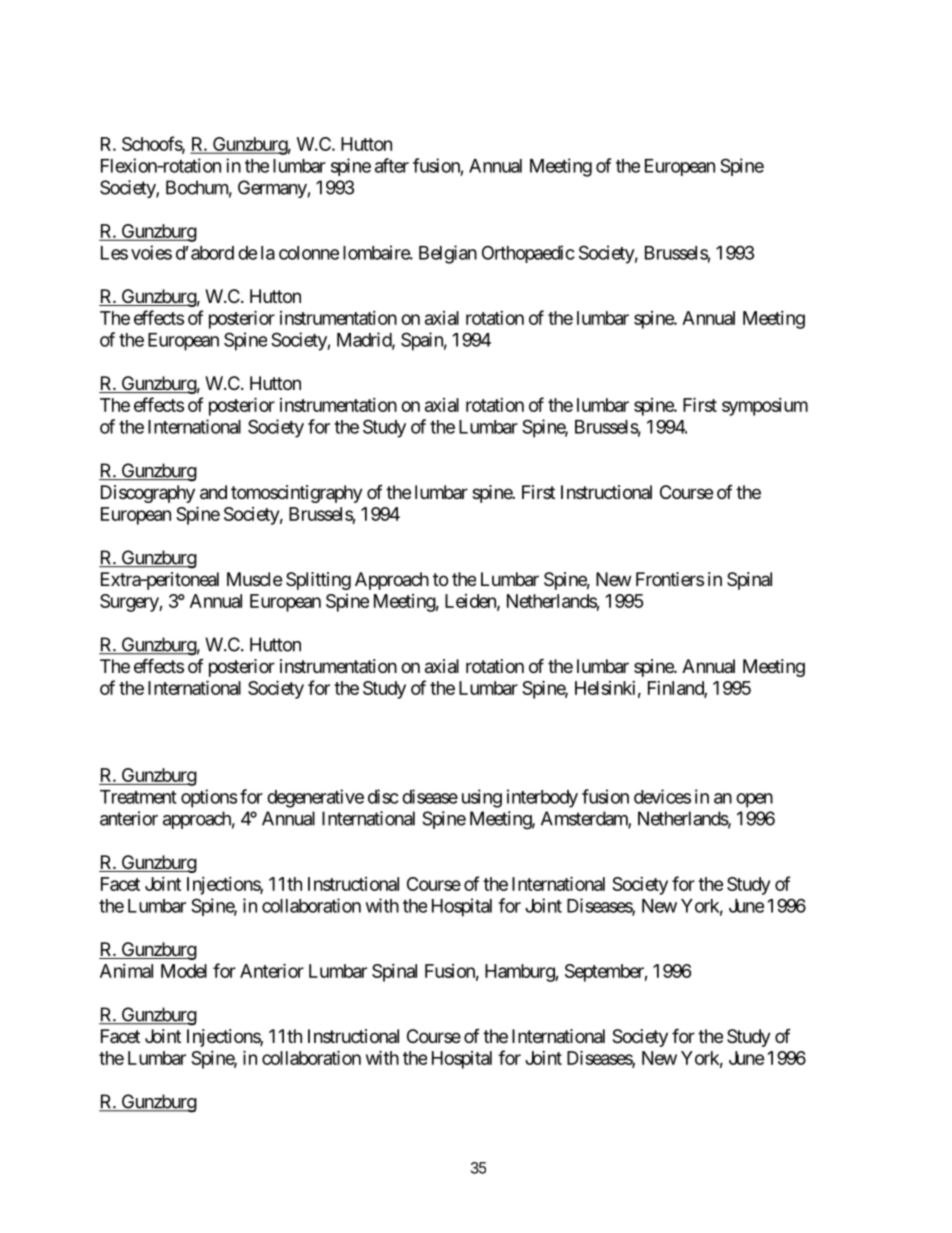  Describe the element at coordinates (754, 800) in the screenshot. I see `open` at that location.
